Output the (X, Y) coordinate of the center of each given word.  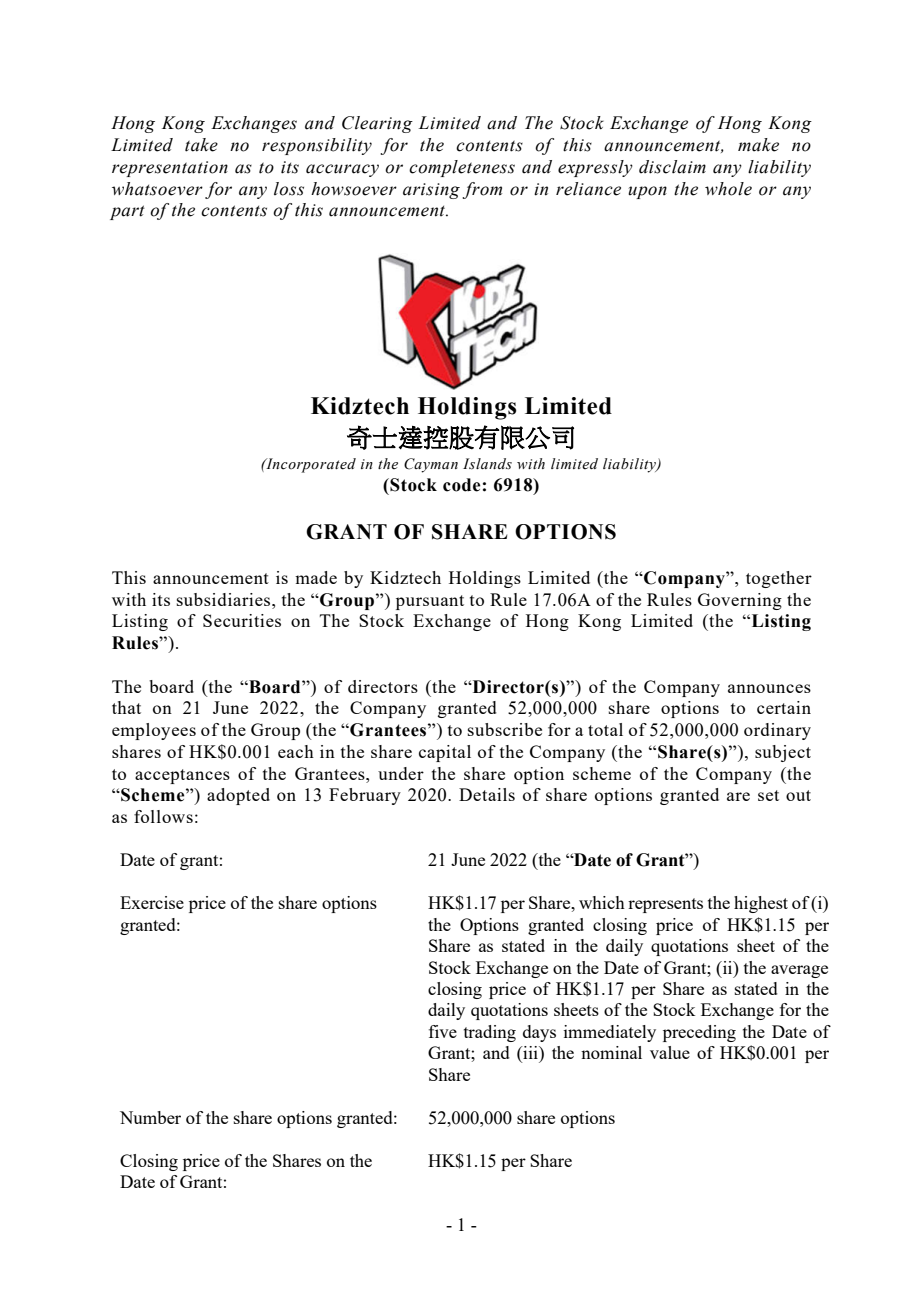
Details (487, 794)
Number (150, 1117)
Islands (487, 464)
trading (490, 1033)
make (758, 145)
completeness (462, 168)
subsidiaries (225, 599)
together (779, 579)
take (201, 145)
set (768, 795)
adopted (238, 796)
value (670, 1052)
